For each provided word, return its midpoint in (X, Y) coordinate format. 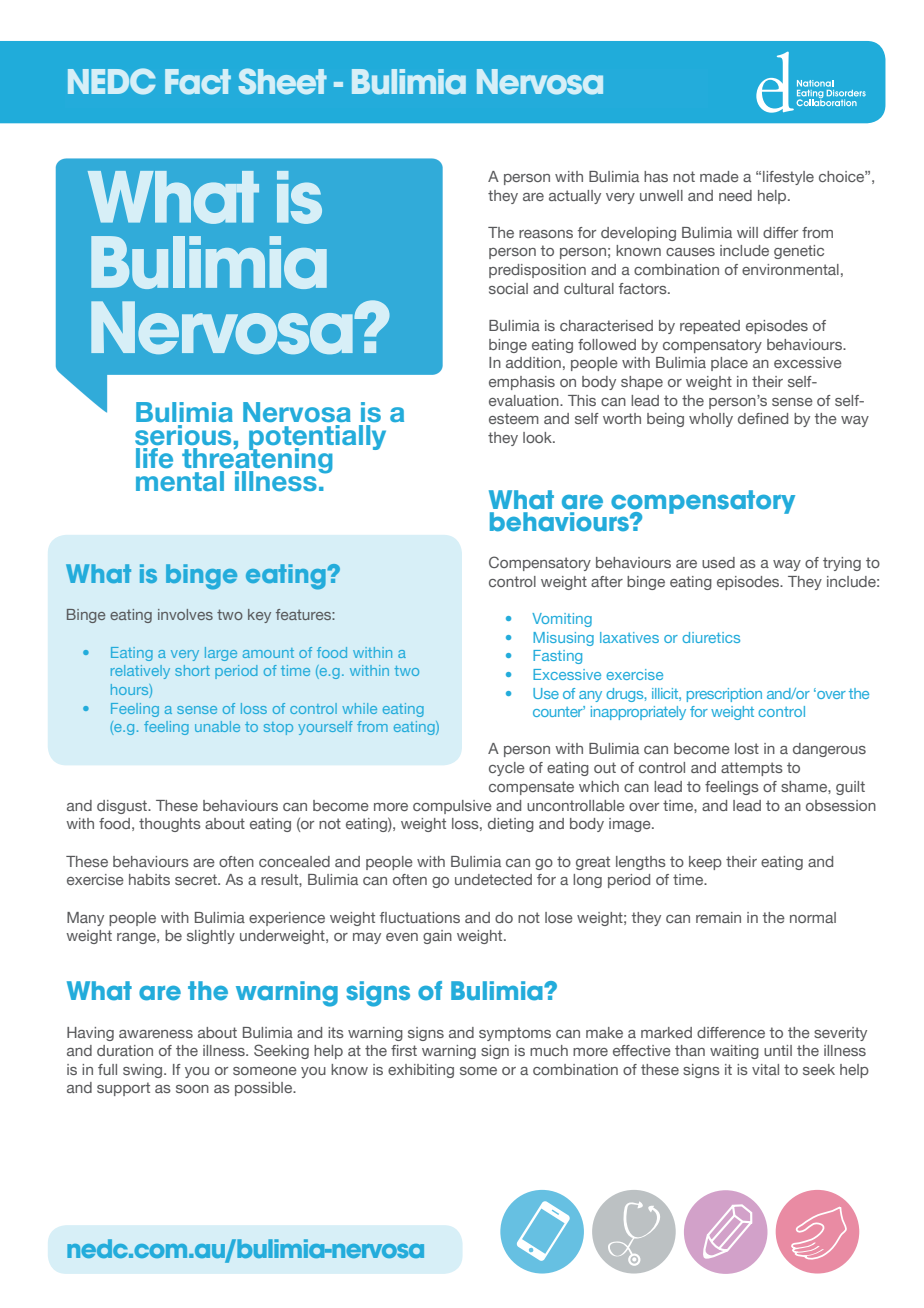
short (192, 670)
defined (763, 418)
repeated (710, 327)
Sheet (283, 81)
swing (144, 1071)
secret (197, 879)
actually (575, 197)
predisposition (537, 271)
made (719, 176)
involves (185, 614)
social (508, 288)
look (538, 437)
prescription (724, 695)
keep (705, 863)
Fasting (557, 657)
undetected (493, 879)
